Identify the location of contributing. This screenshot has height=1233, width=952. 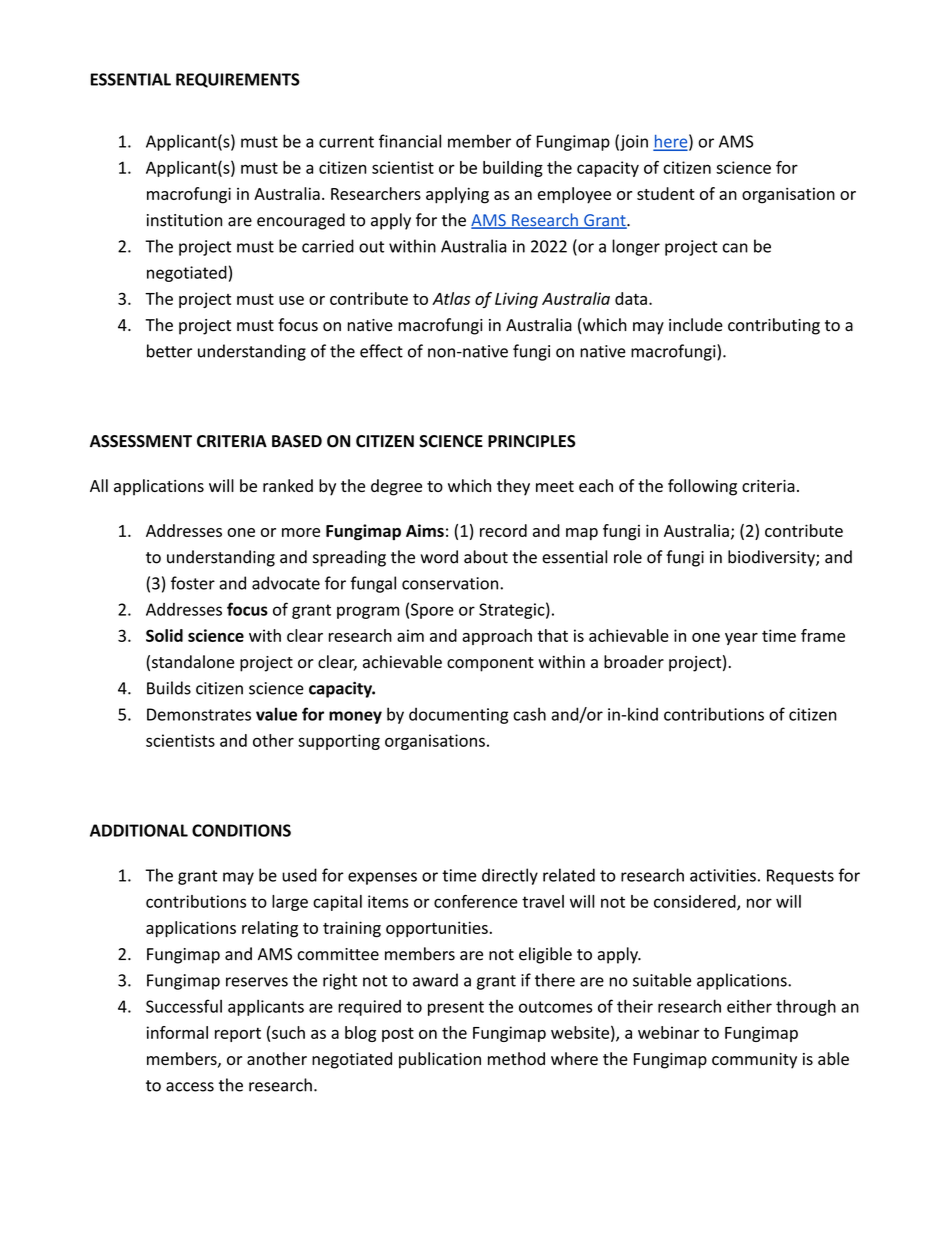
(774, 326).
